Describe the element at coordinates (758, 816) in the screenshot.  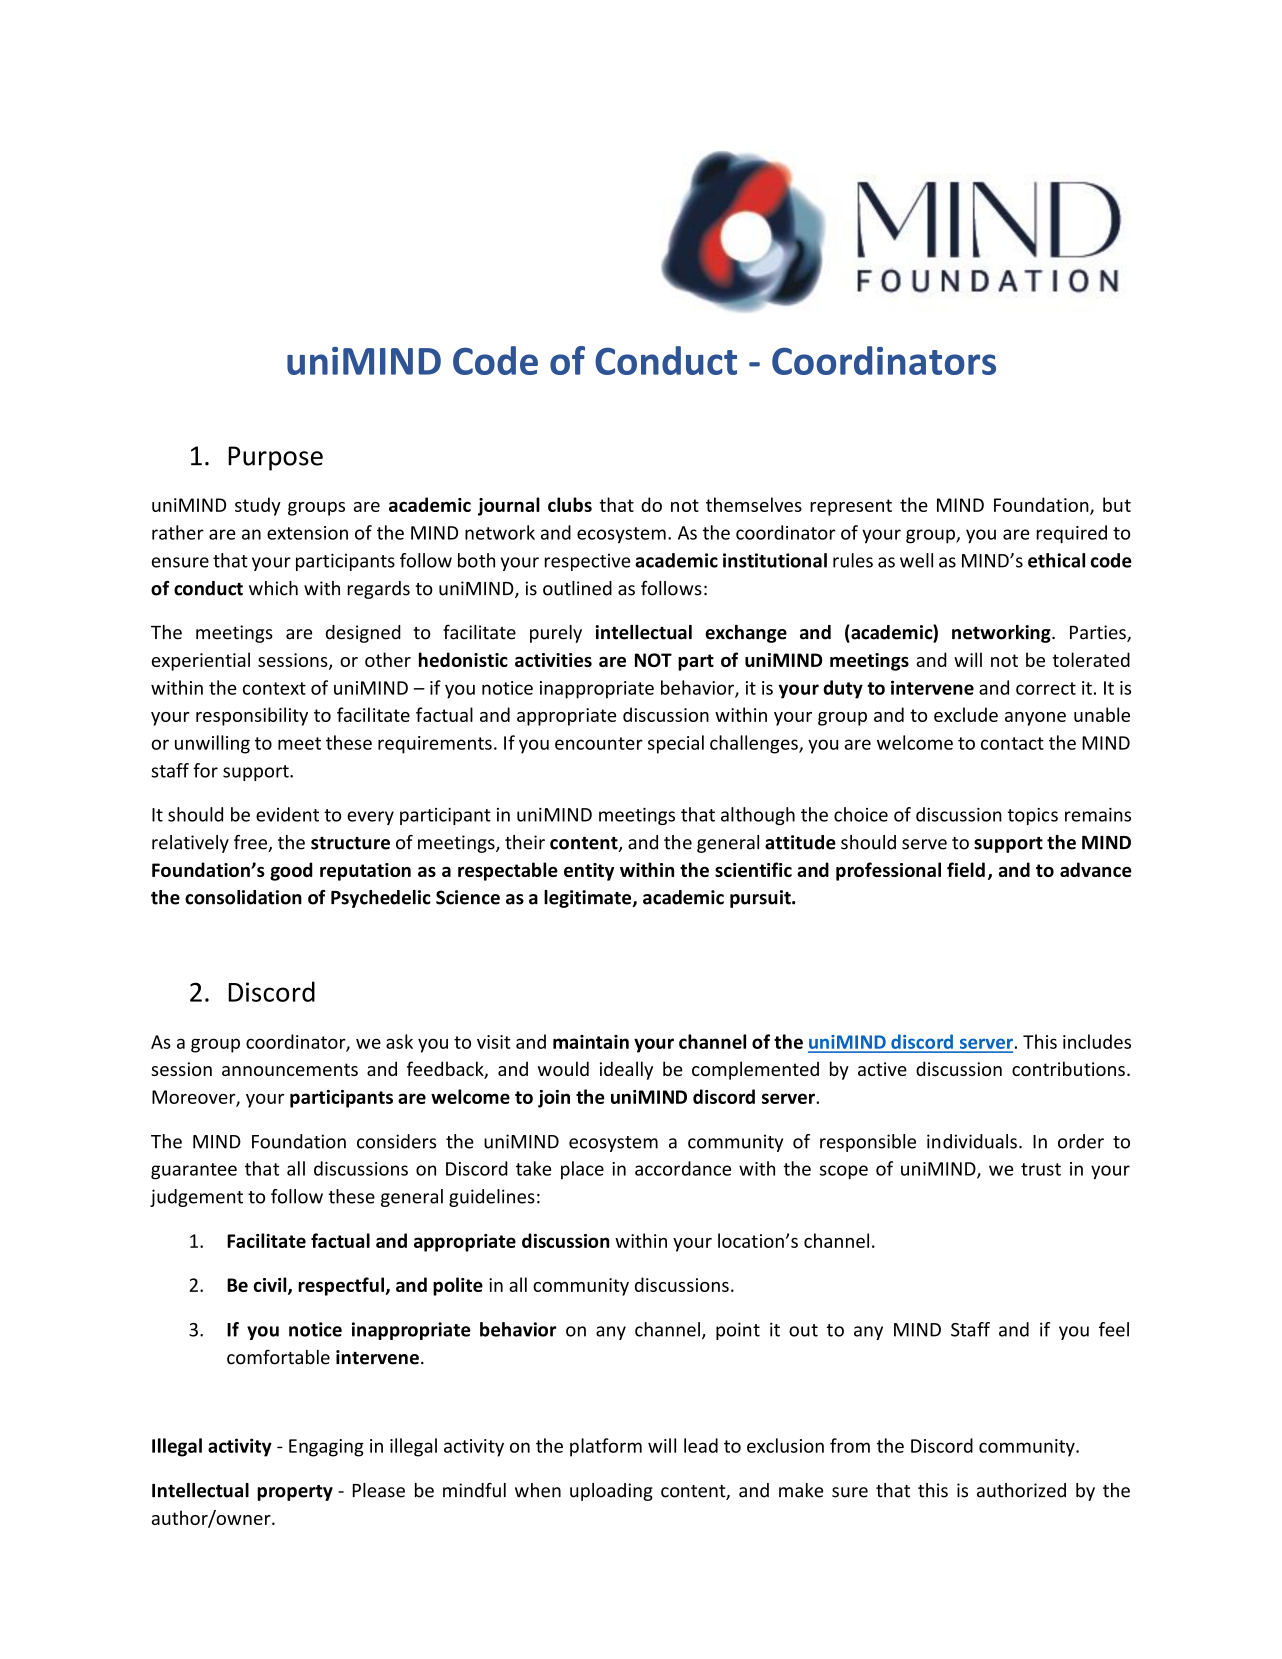
I see `although` at that location.
